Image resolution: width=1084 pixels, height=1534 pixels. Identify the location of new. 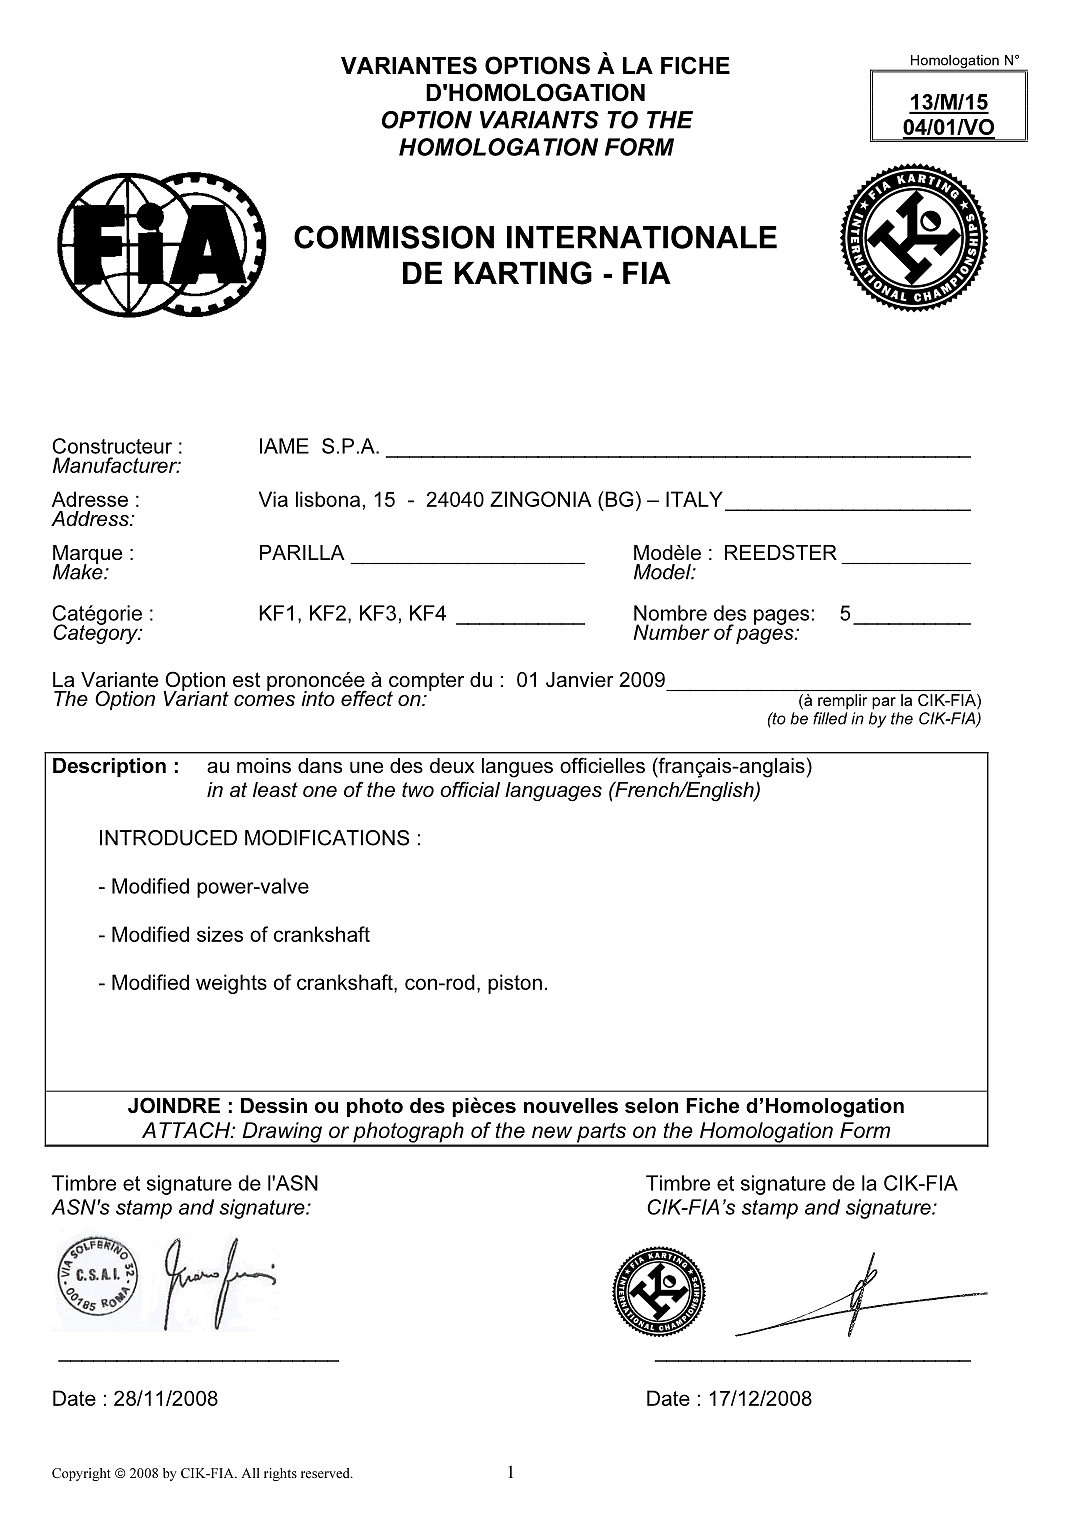
(552, 1132).
